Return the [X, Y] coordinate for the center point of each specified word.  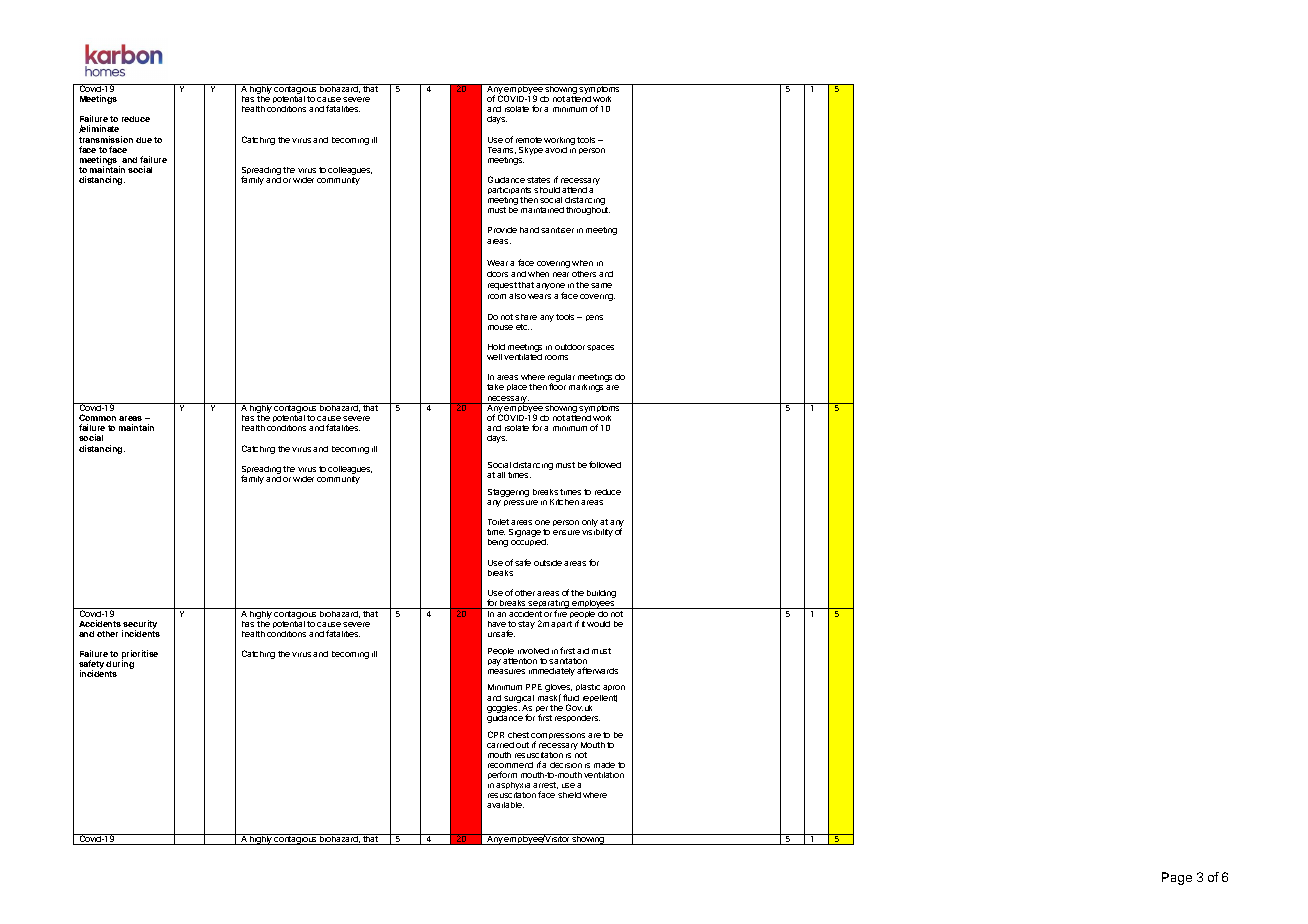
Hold [496, 347]
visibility [597, 533]
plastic [588, 687]
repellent [600, 698]
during [120, 666]
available [505, 805]
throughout [588, 211]
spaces [600, 348]
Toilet [498, 522]
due [144, 140]
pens [594, 318]
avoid [556, 150]
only [590, 524]
